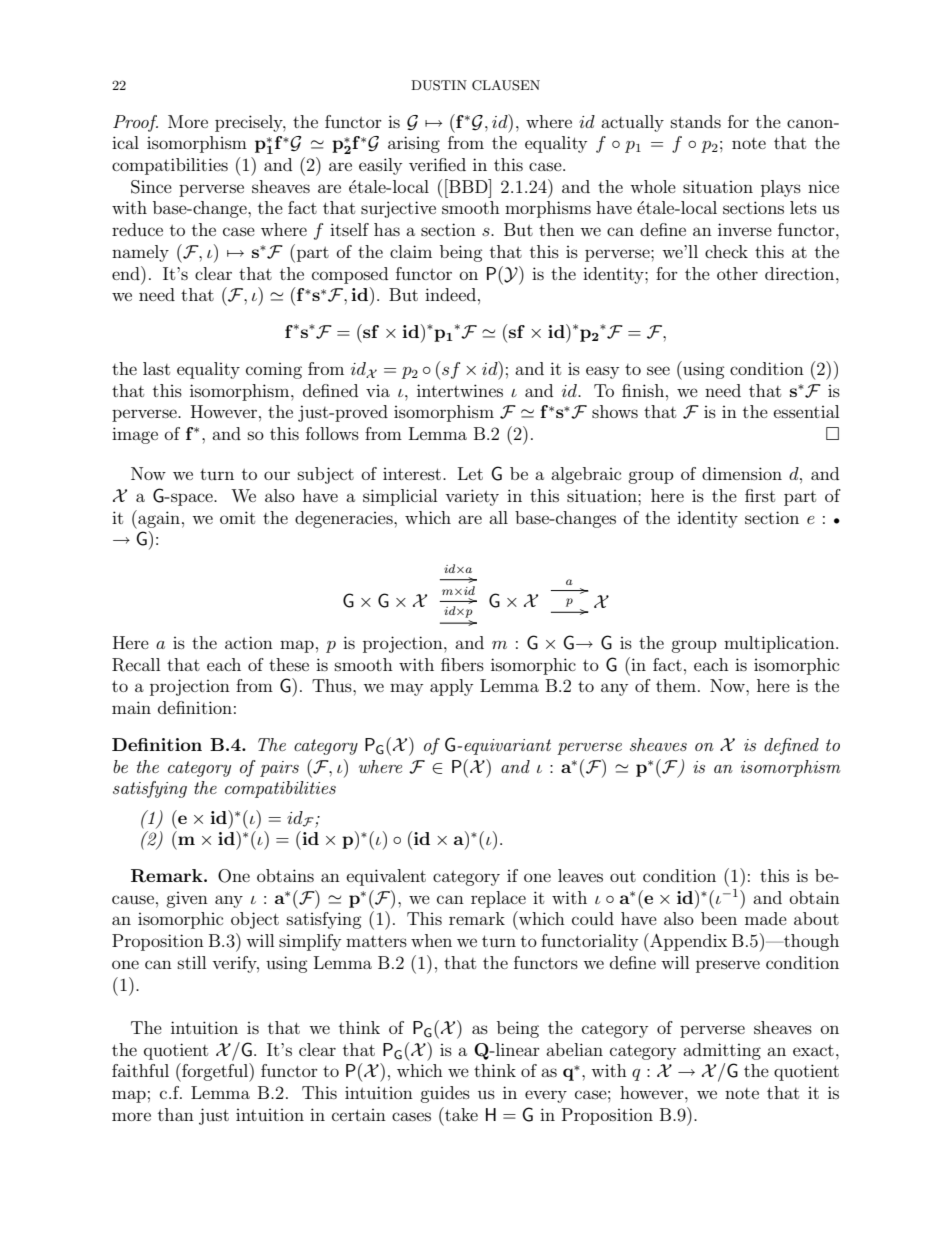 This image has height=1233, width=952. What do you see at coordinates (279, 769) in the image?
I see `pairs` at bounding box center [279, 769].
